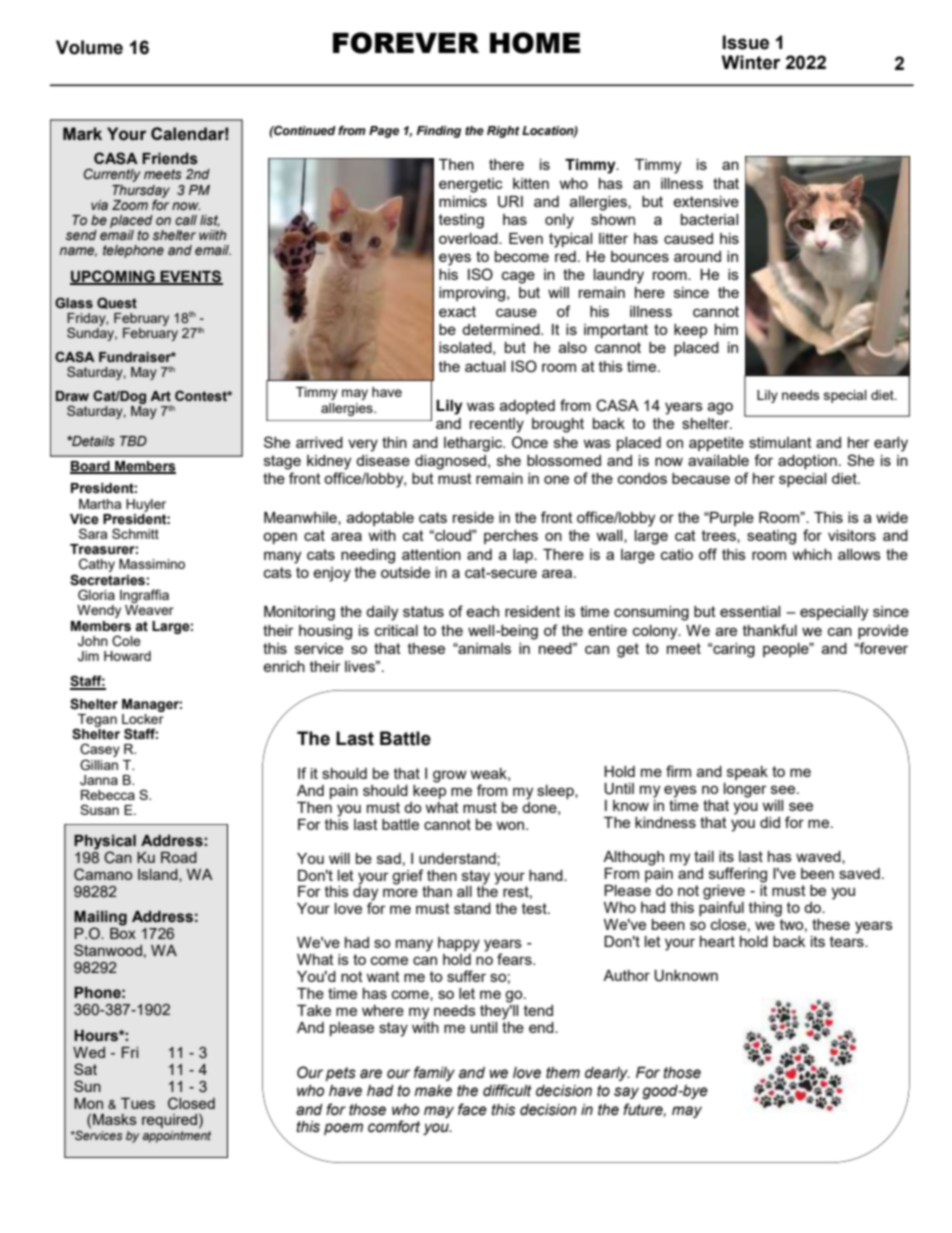  I want to click on adoption, so click(807, 462).
